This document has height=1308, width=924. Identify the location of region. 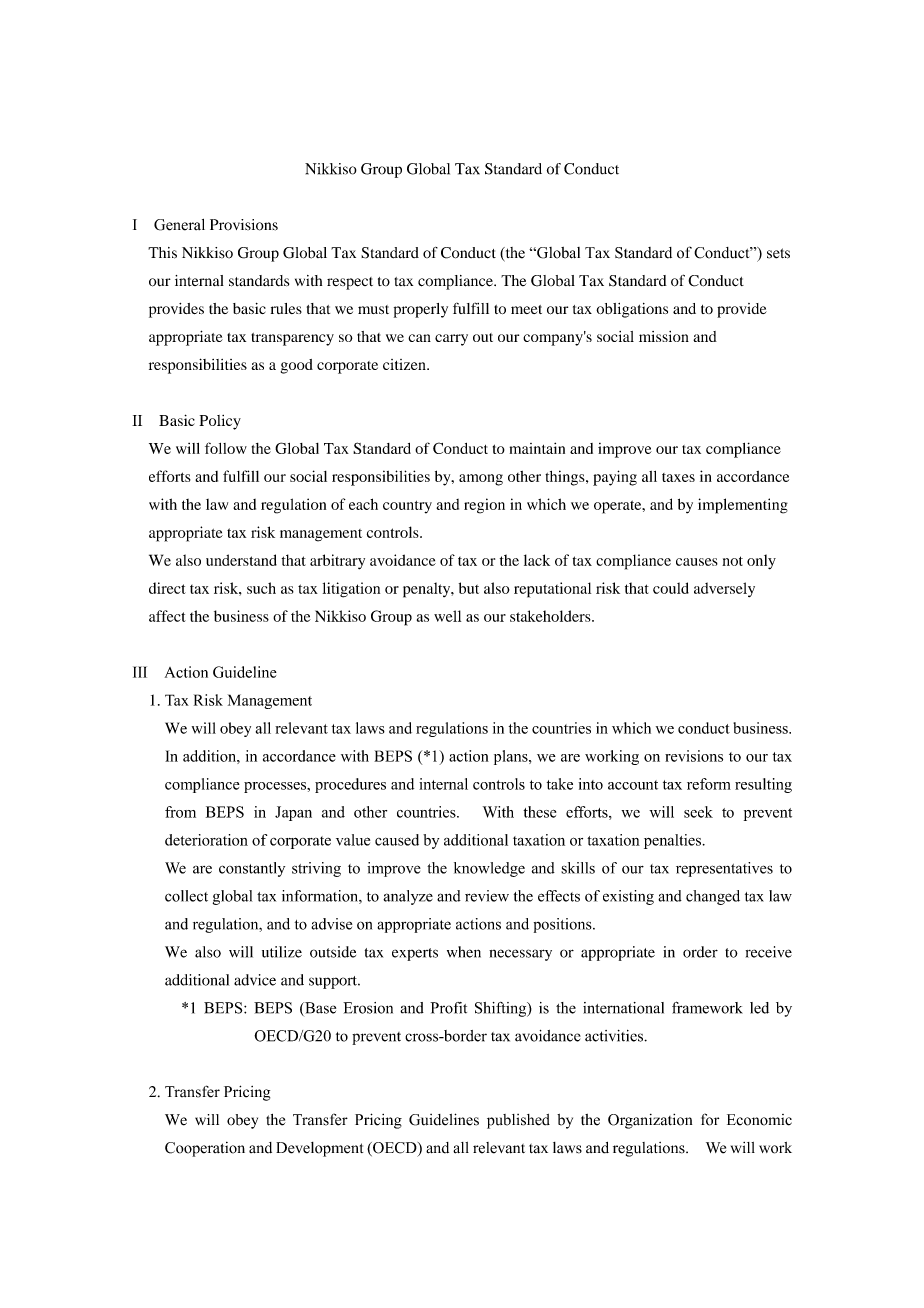
(484, 506).
